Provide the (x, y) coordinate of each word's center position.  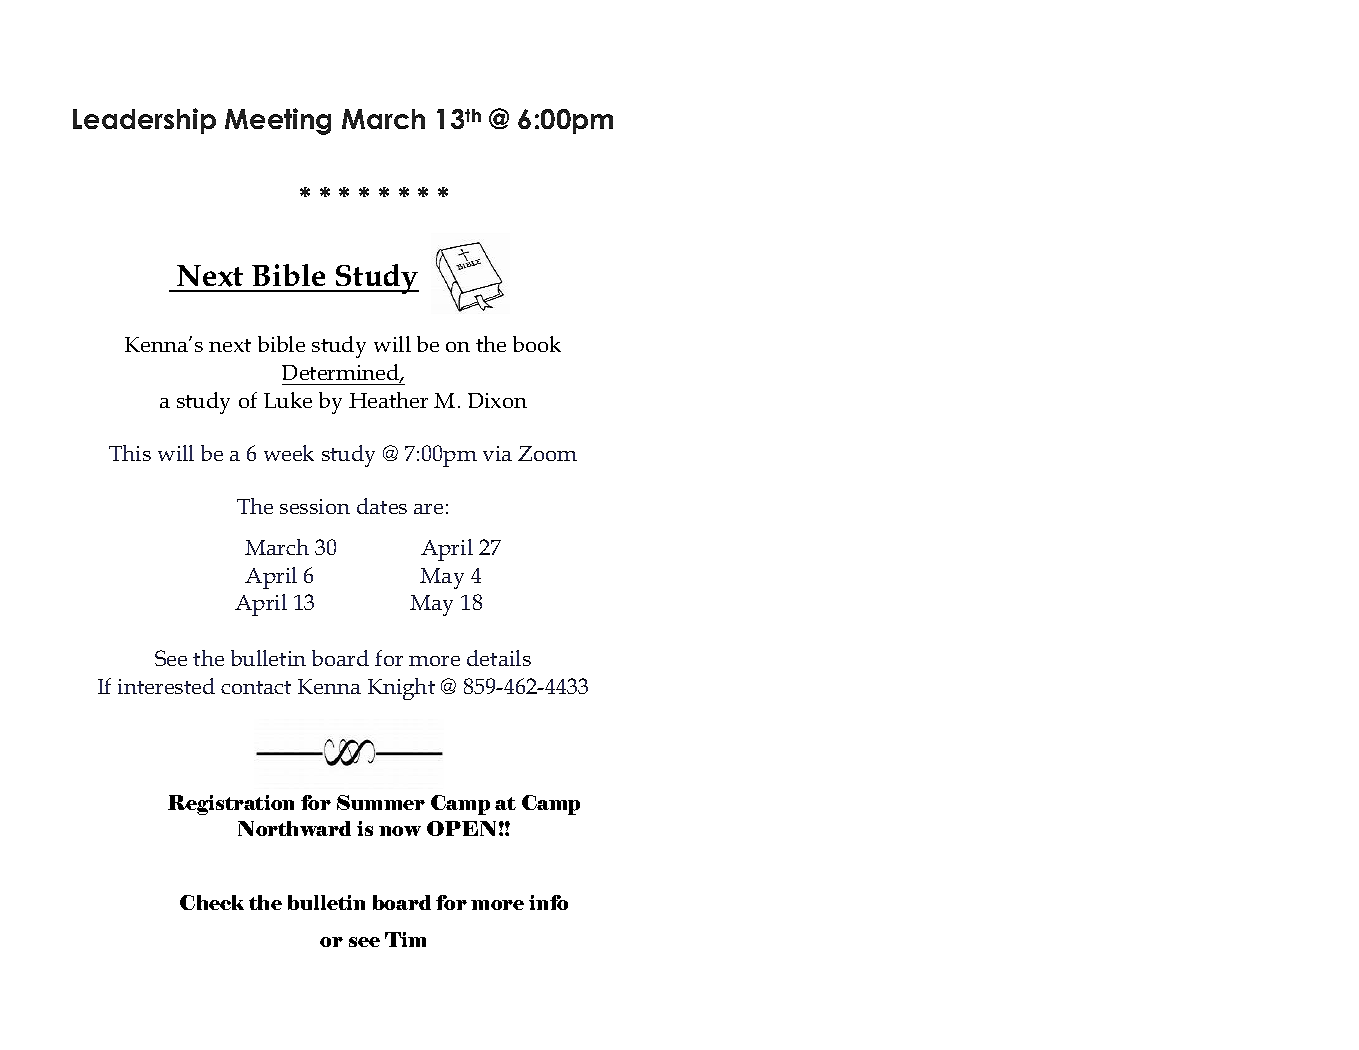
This (130, 453)
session (315, 506)
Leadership (144, 121)
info (548, 902)
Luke (288, 400)
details (499, 658)
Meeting (278, 121)
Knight (401, 689)
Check (212, 902)
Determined (342, 373)
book (537, 344)
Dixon (497, 400)
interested (166, 686)
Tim (405, 939)
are (428, 509)
